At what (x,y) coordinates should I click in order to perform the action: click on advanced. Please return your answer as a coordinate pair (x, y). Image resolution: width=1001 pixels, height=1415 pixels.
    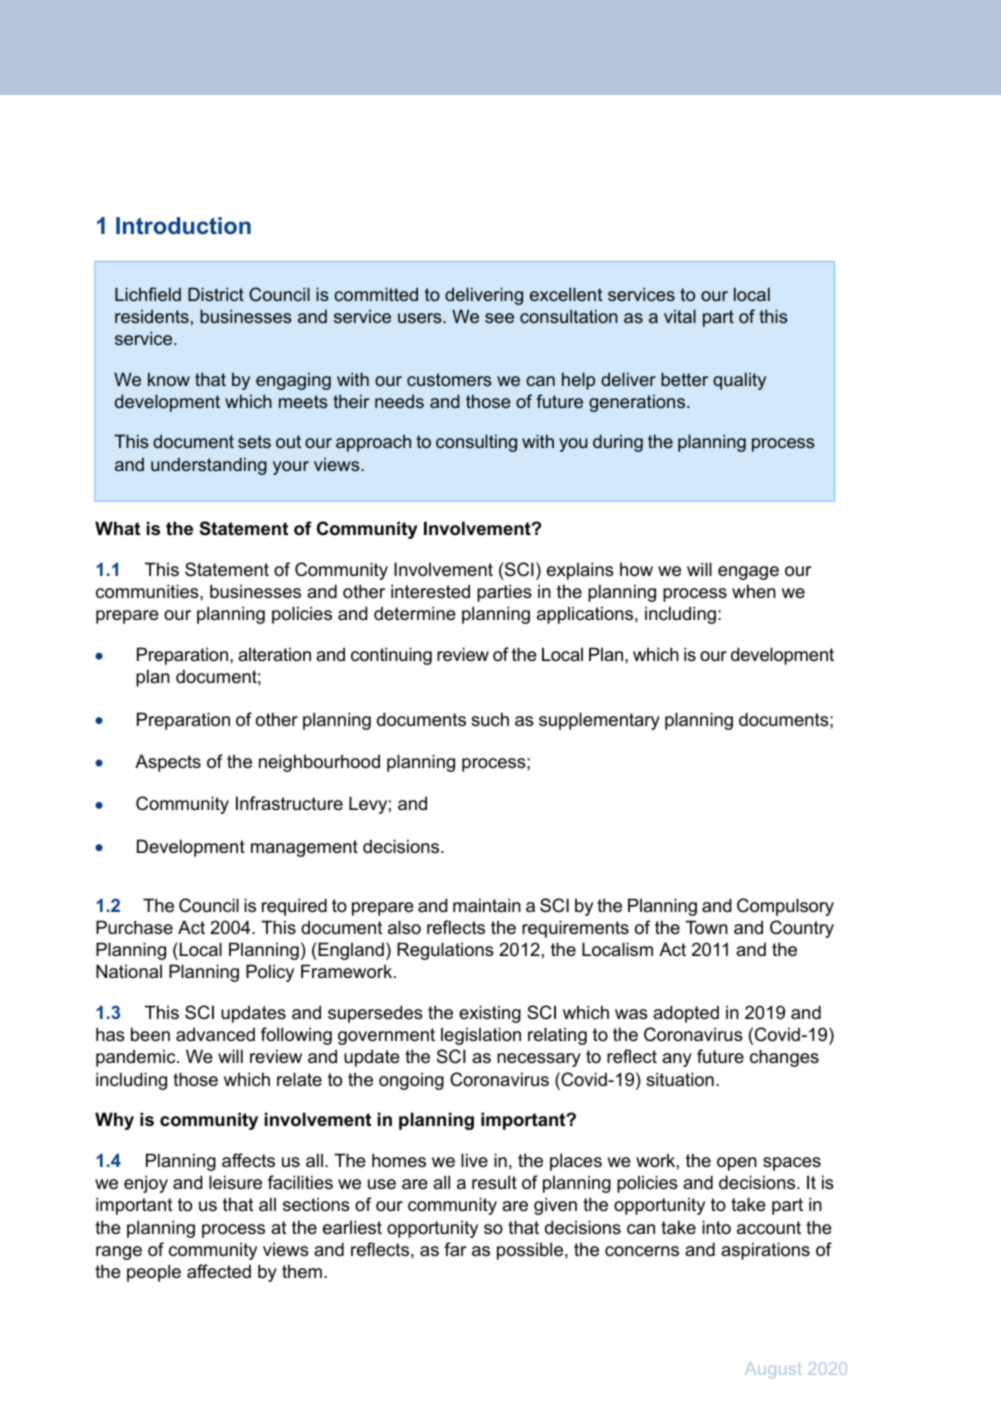
    Looking at the image, I should click on (215, 1034).
